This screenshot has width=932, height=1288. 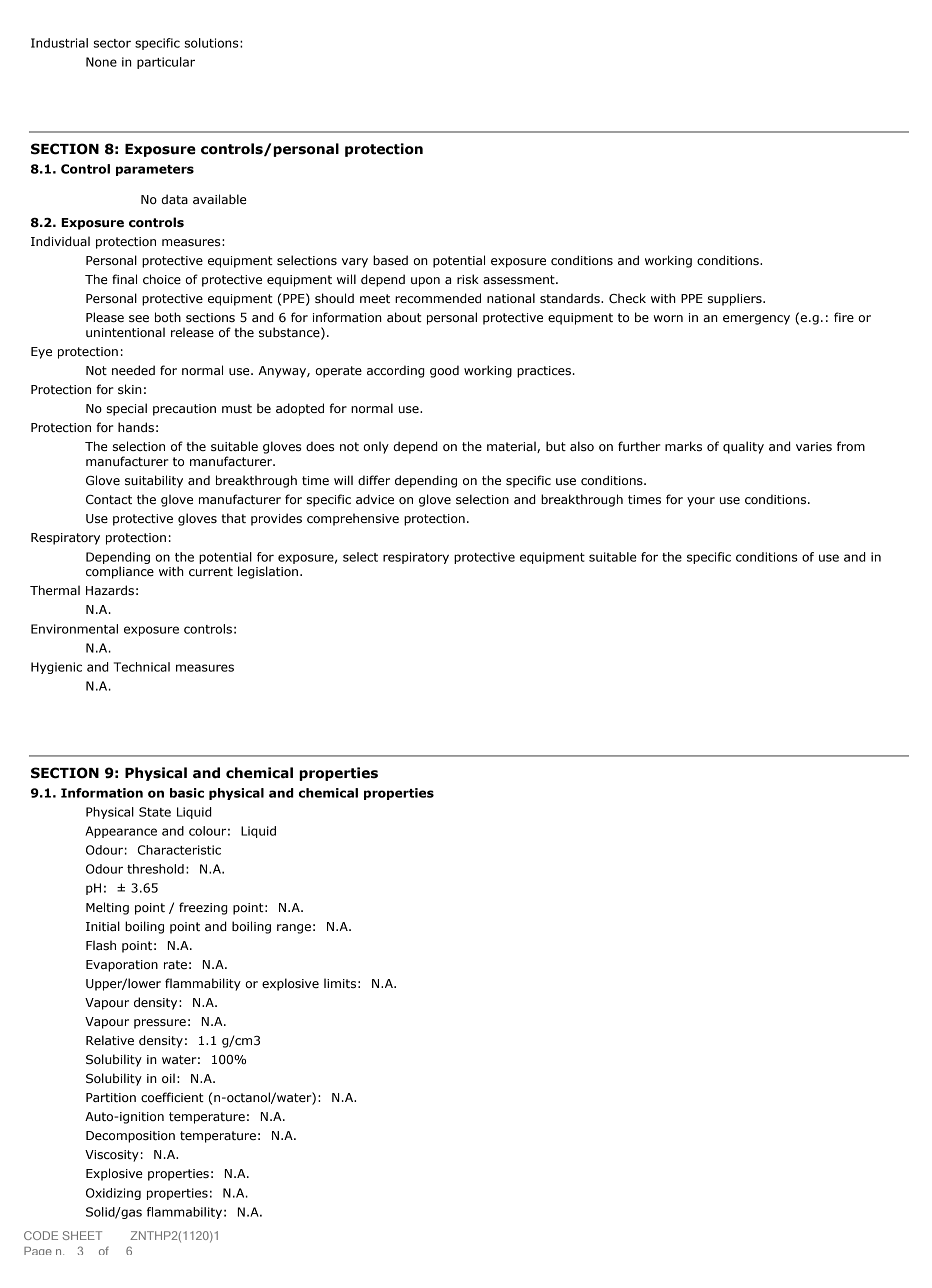 What do you see at coordinates (113, 1194) in the screenshot?
I see `Oxidizing` at bounding box center [113, 1194].
